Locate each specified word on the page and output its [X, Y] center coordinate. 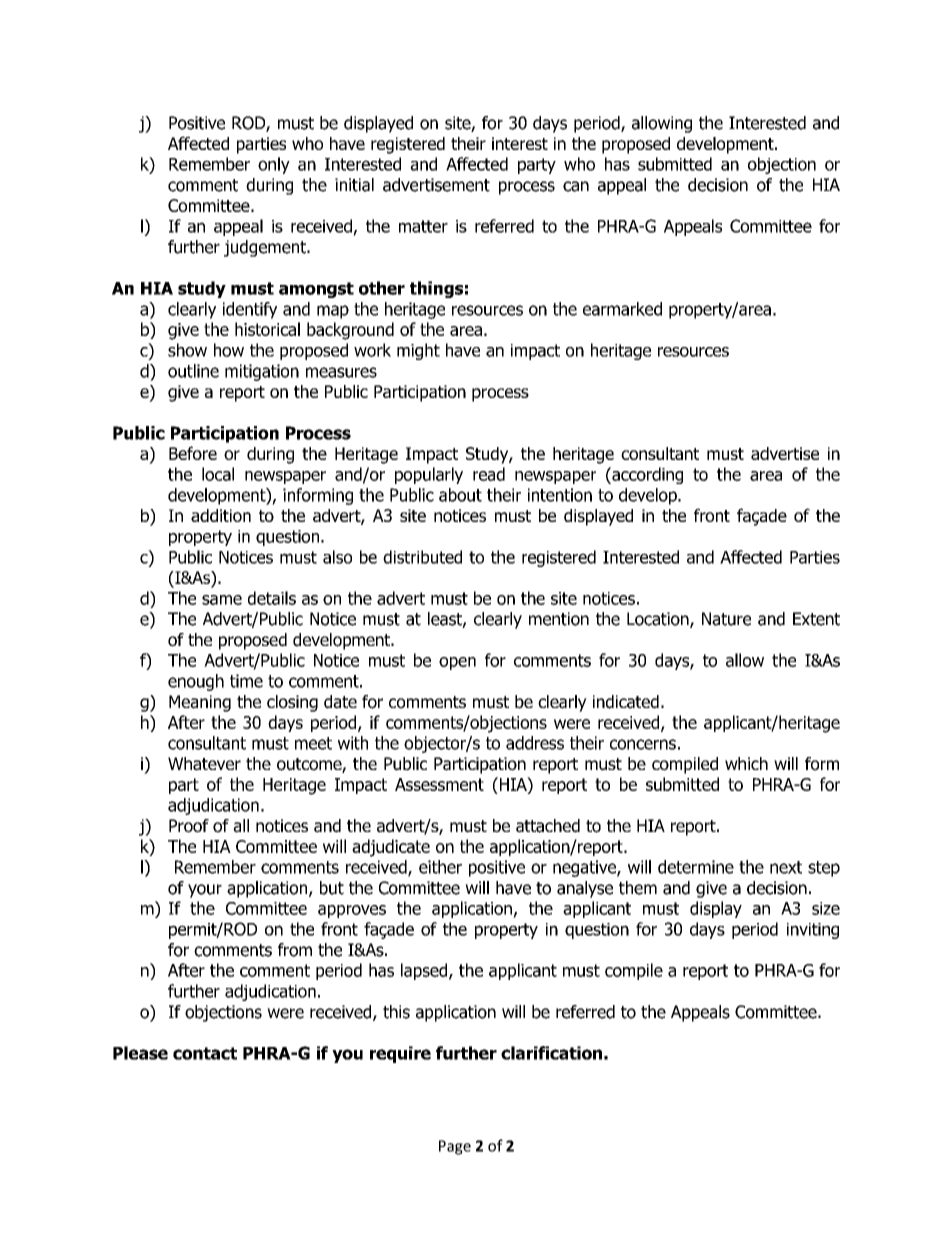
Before [193, 453]
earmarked [622, 309]
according [646, 475]
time [246, 681]
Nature [726, 619]
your [205, 891]
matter [423, 226]
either [440, 867]
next [786, 867]
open [457, 663]
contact [205, 1053]
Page [455, 1147]
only [274, 165]
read [489, 474]
